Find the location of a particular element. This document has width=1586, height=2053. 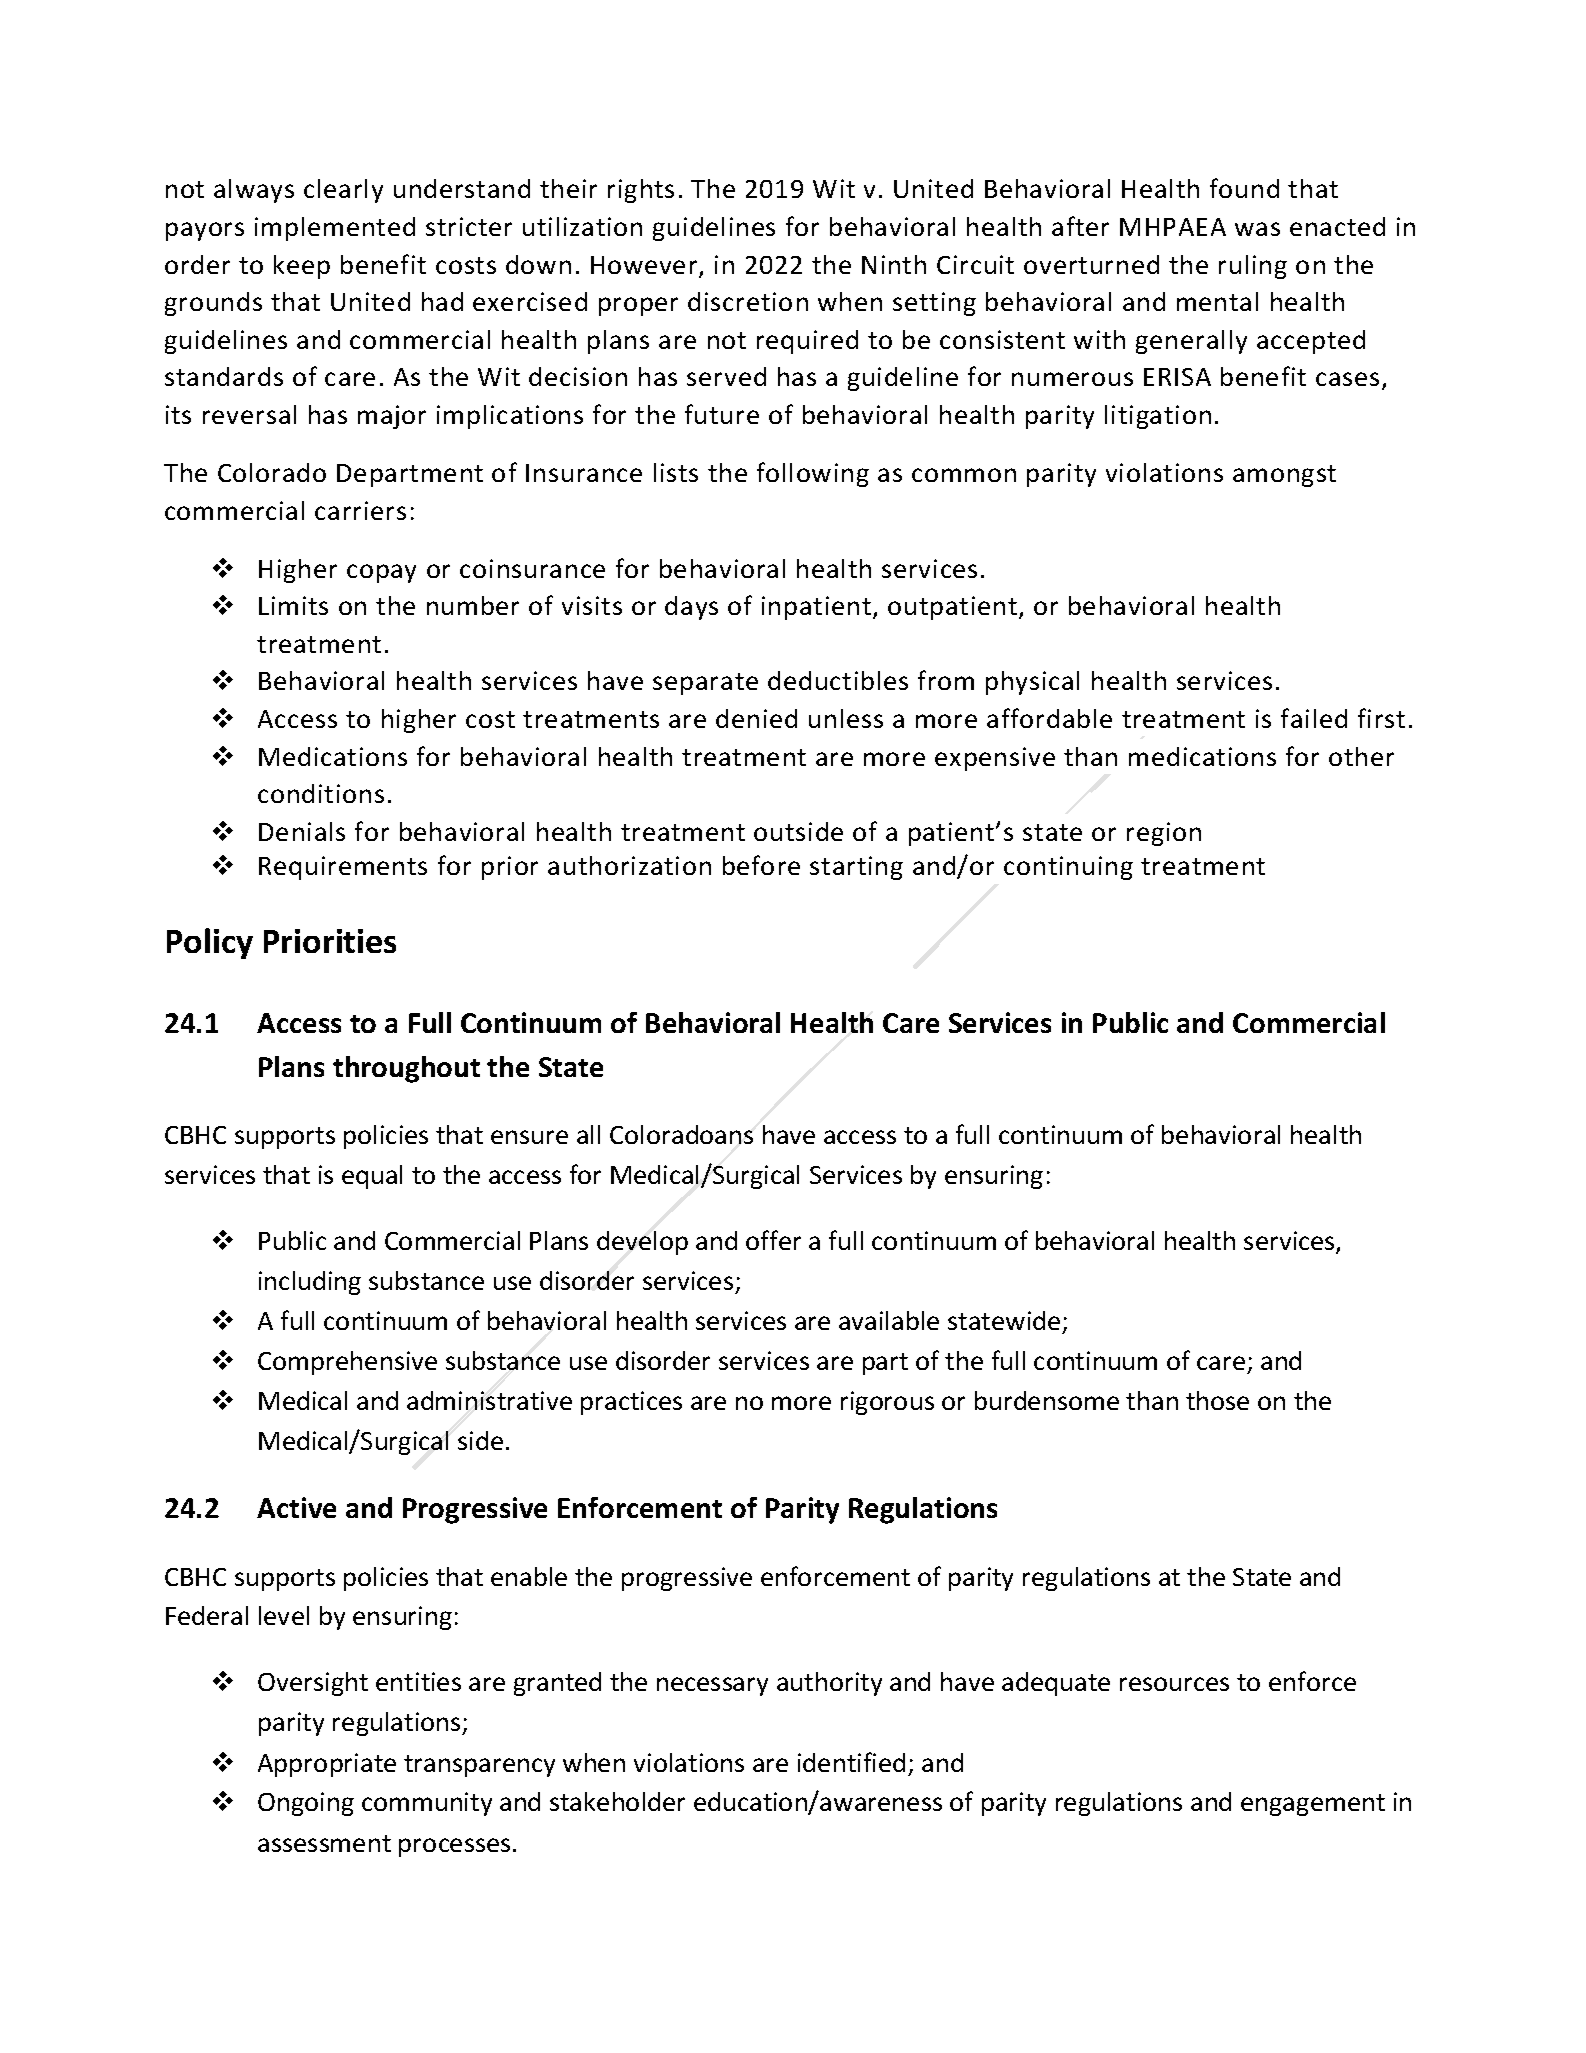

deductibles is located at coordinates (838, 680).
